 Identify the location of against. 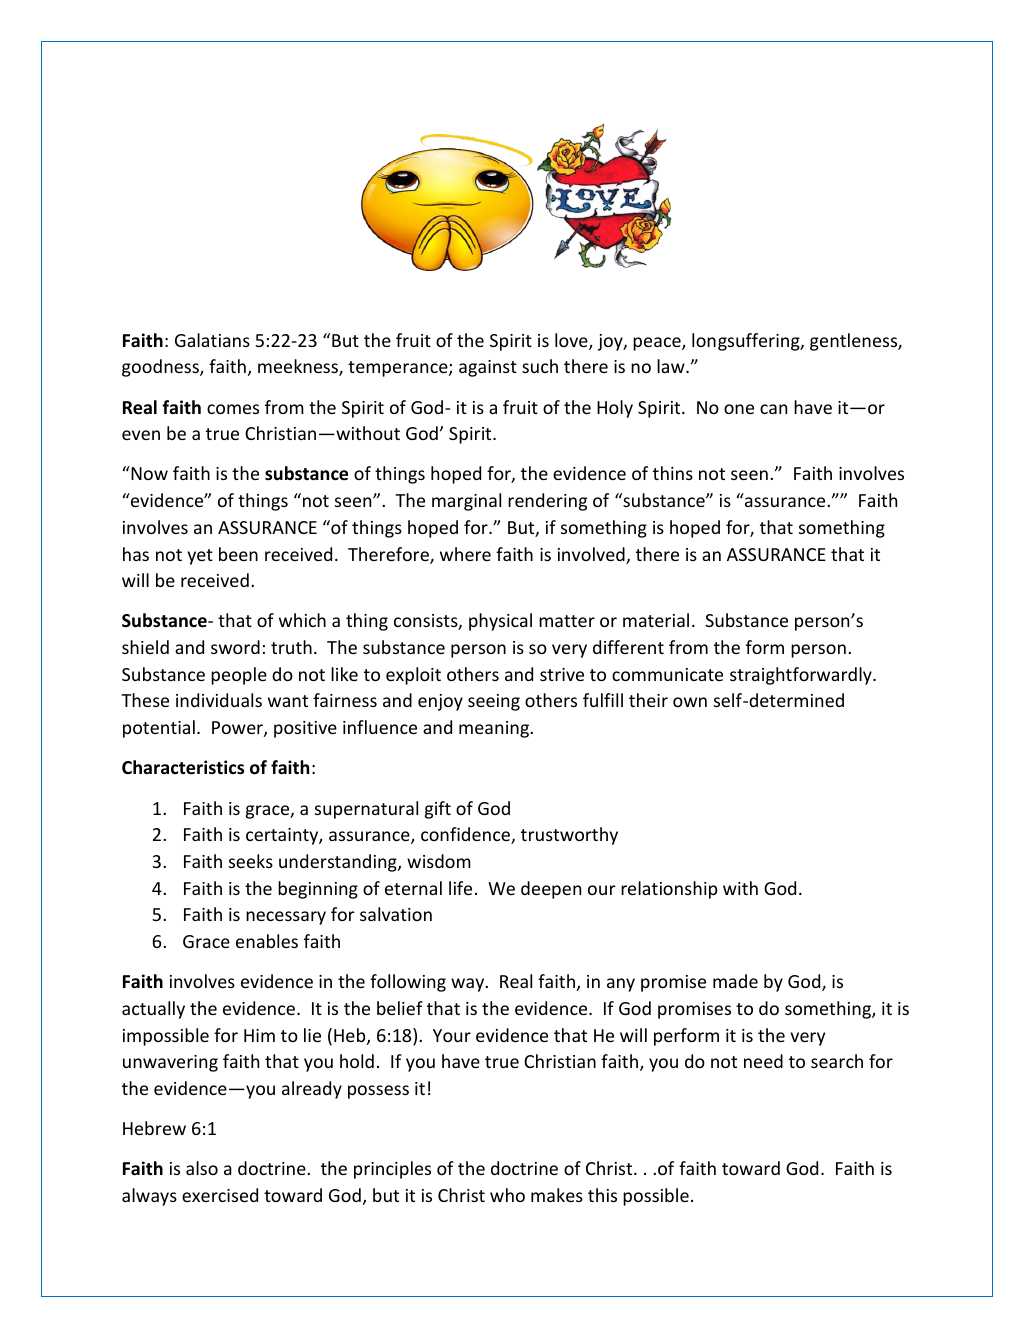
(488, 368).
